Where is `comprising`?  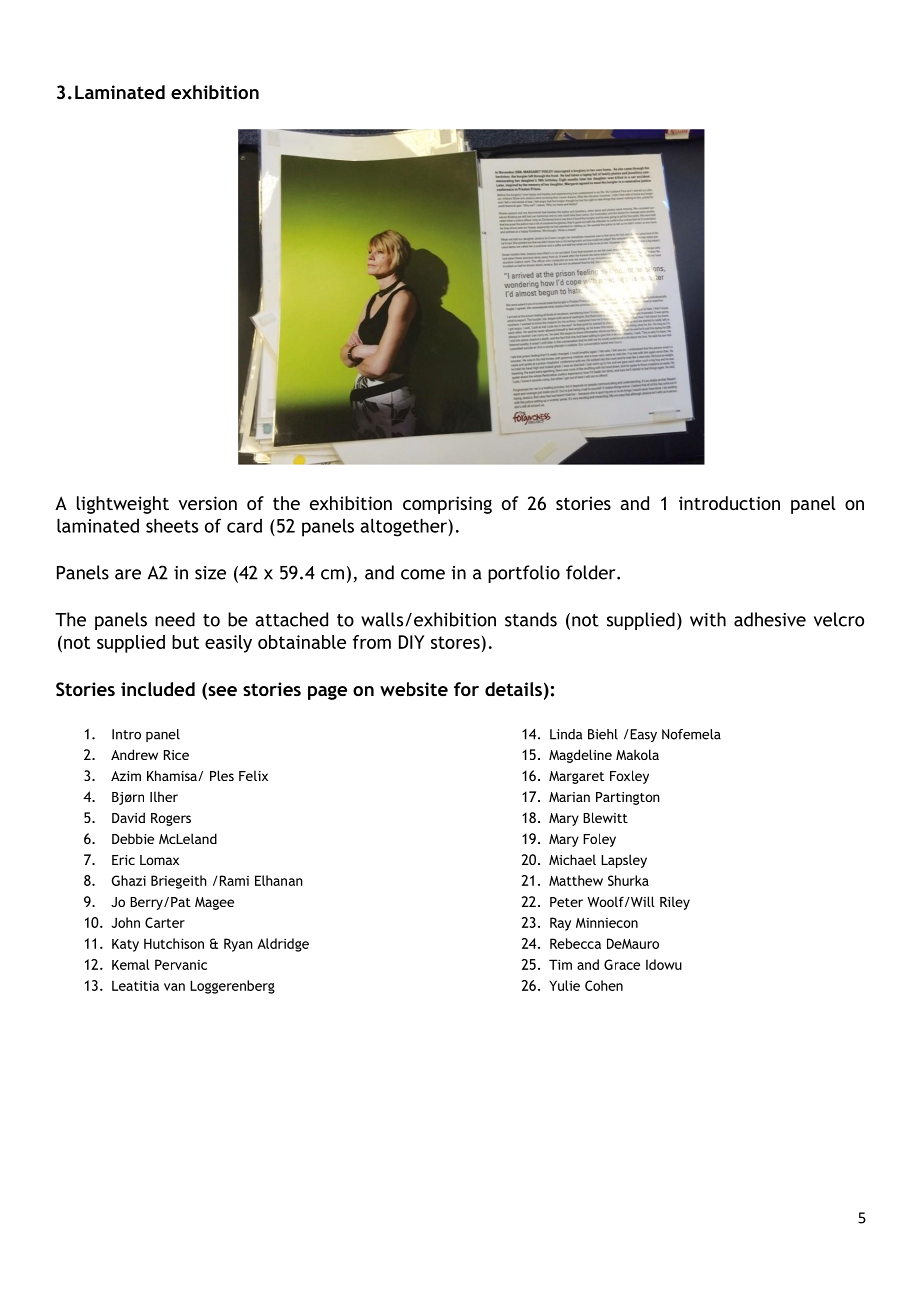 comprising is located at coordinates (447, 505).
